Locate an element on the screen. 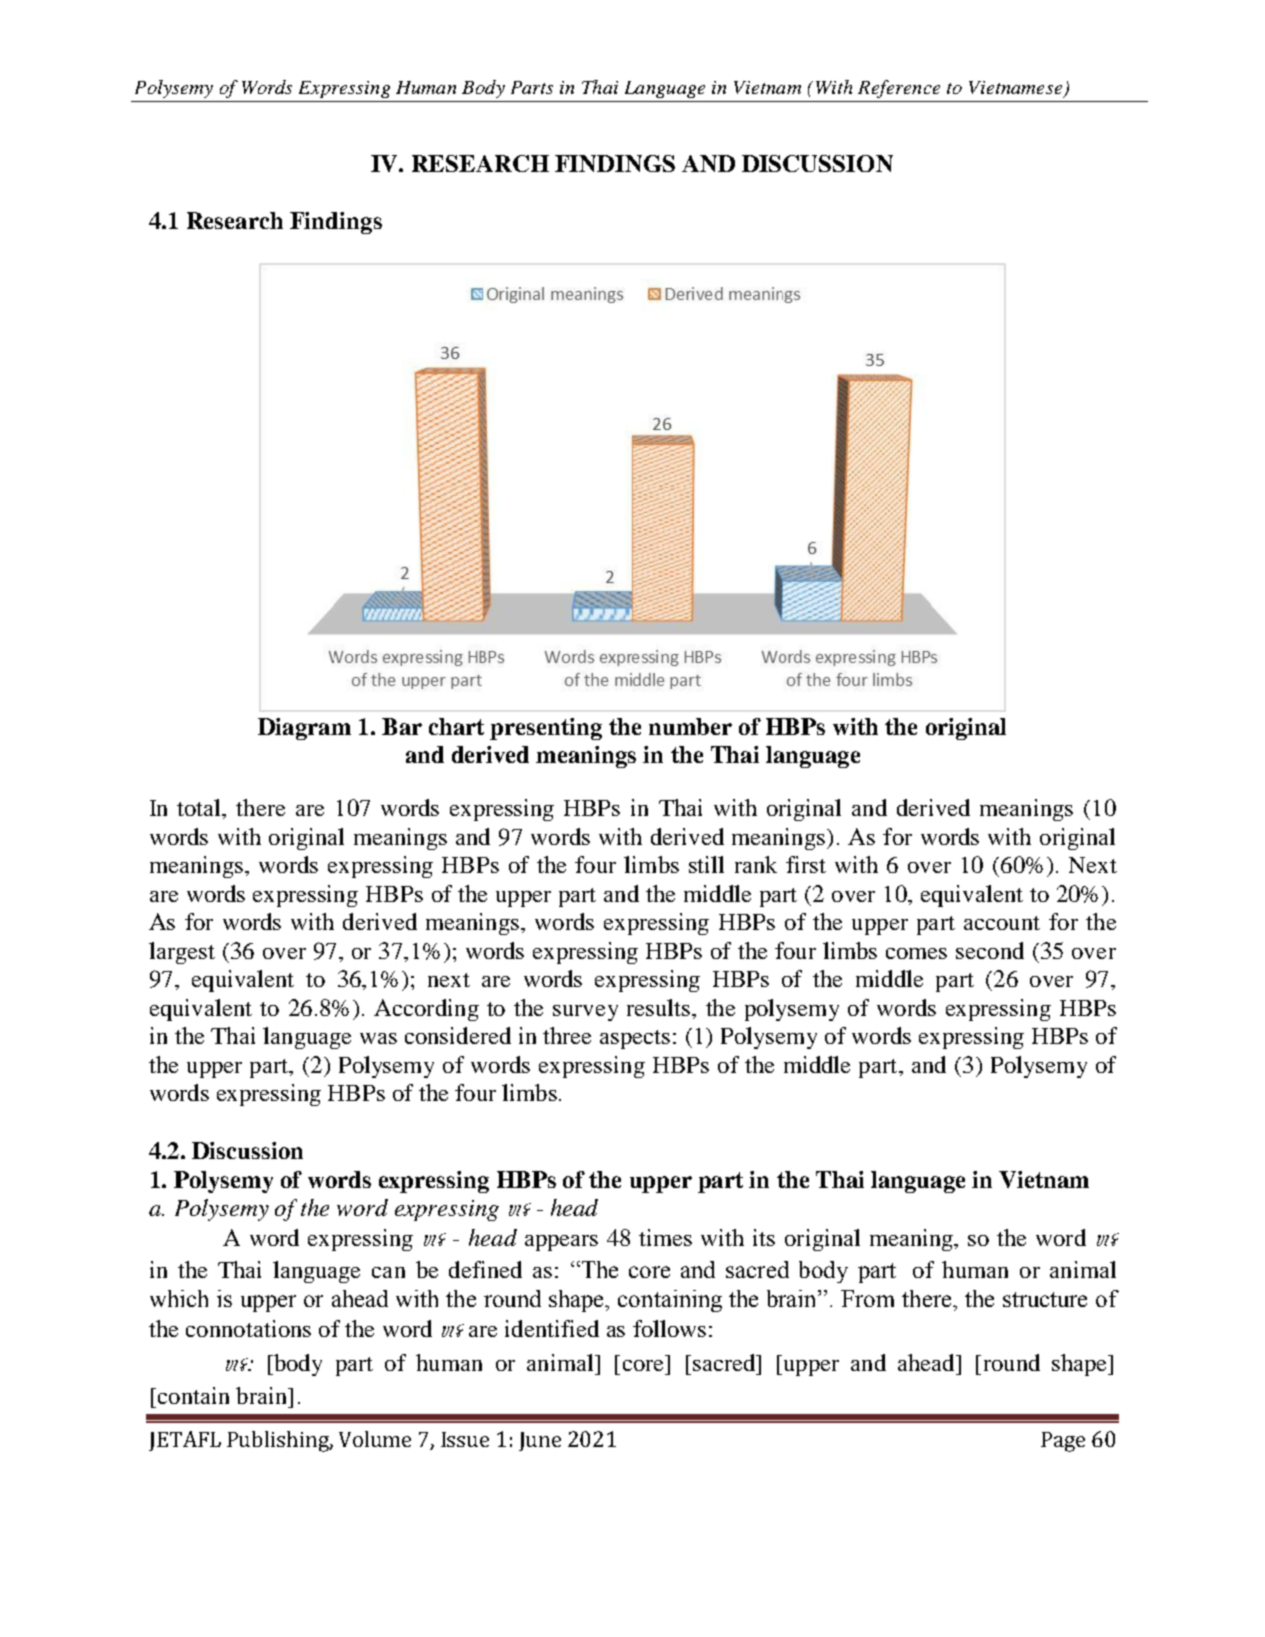 This screenshot has height=1637, width=1265. still is located at coordinates (706, 864).
